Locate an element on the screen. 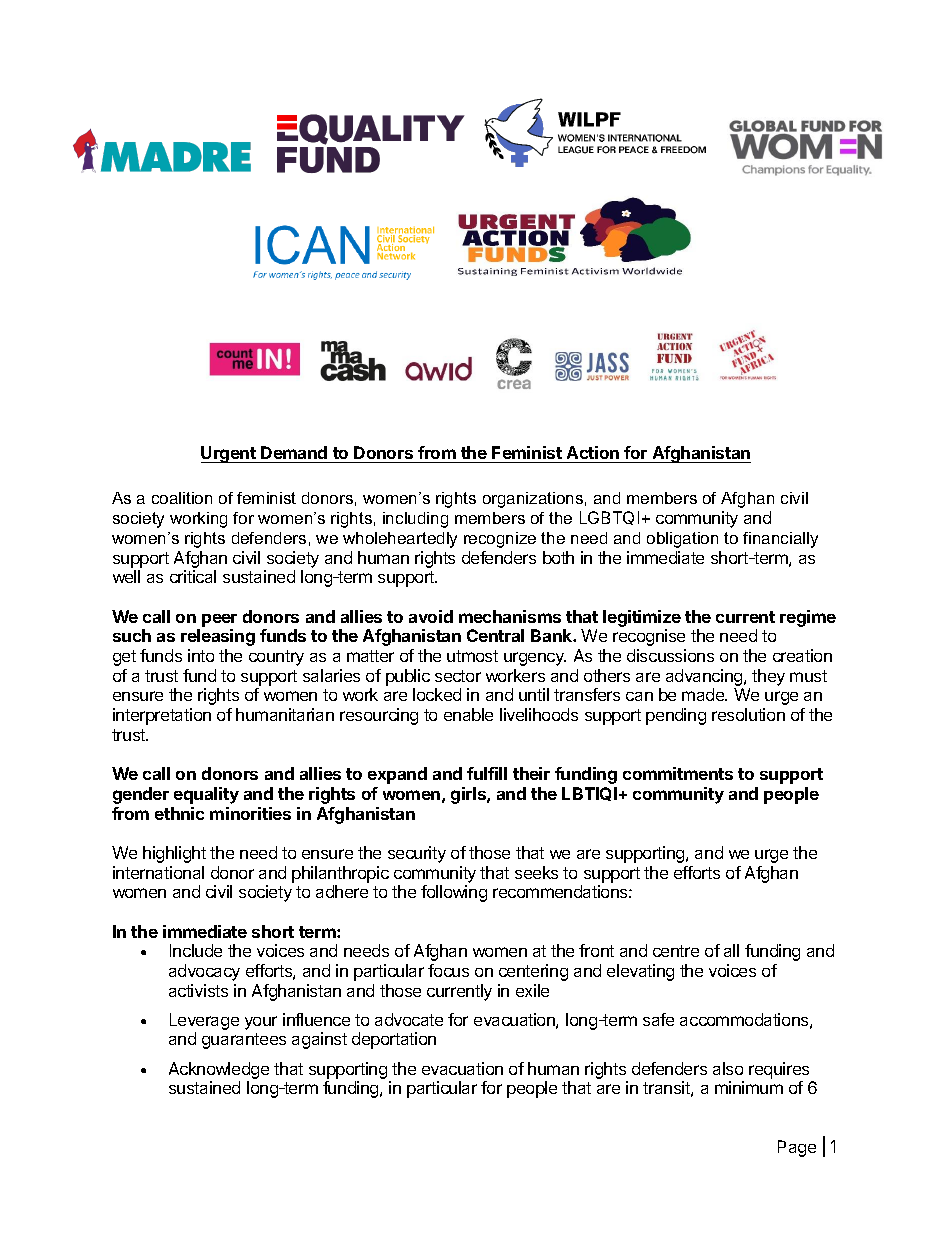 This screenshot has width=952, height=1233. girls is located at coordinates (469, 795).
